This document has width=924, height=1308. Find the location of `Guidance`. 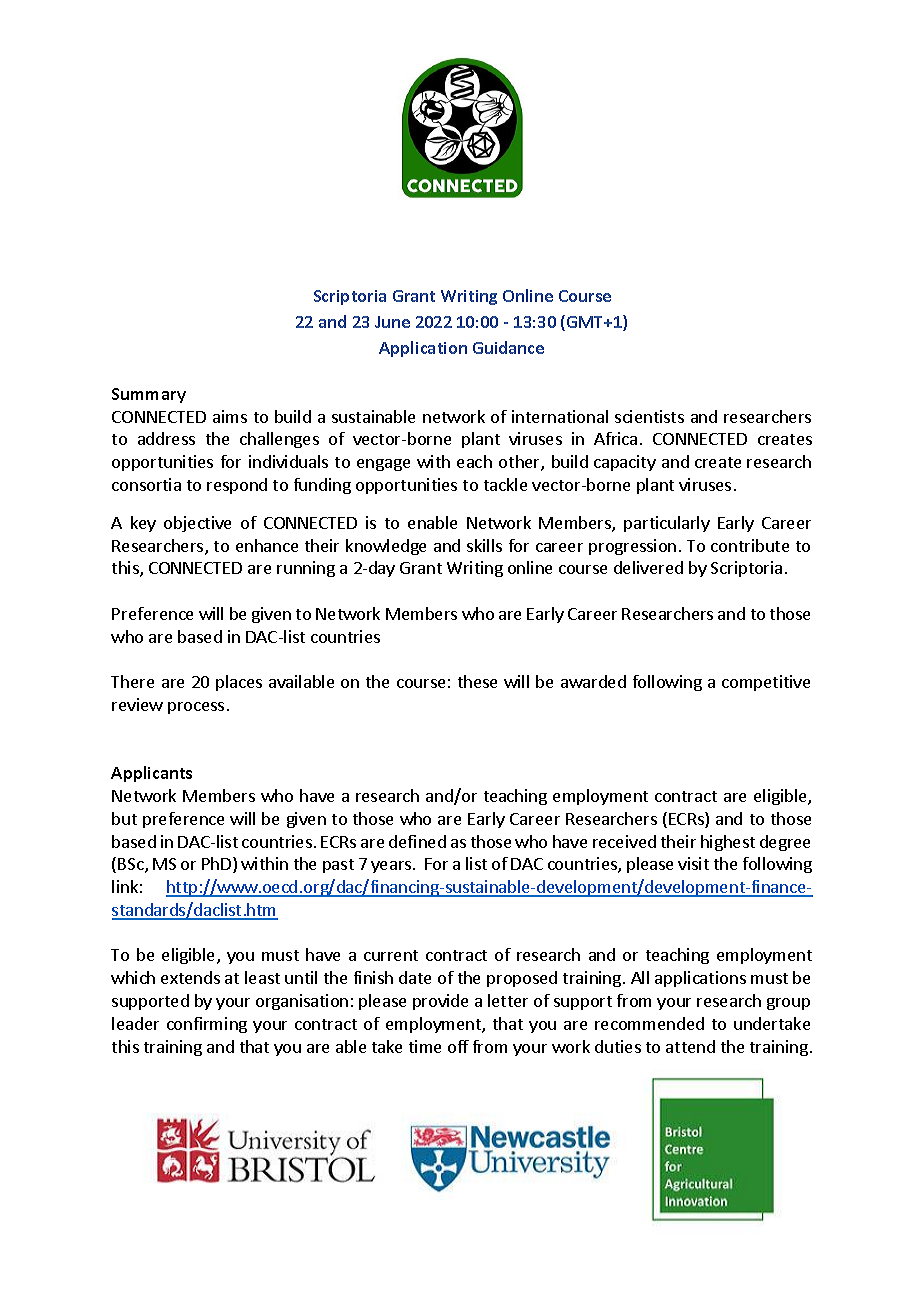

Guidance is located at coordinates (508, 347).
